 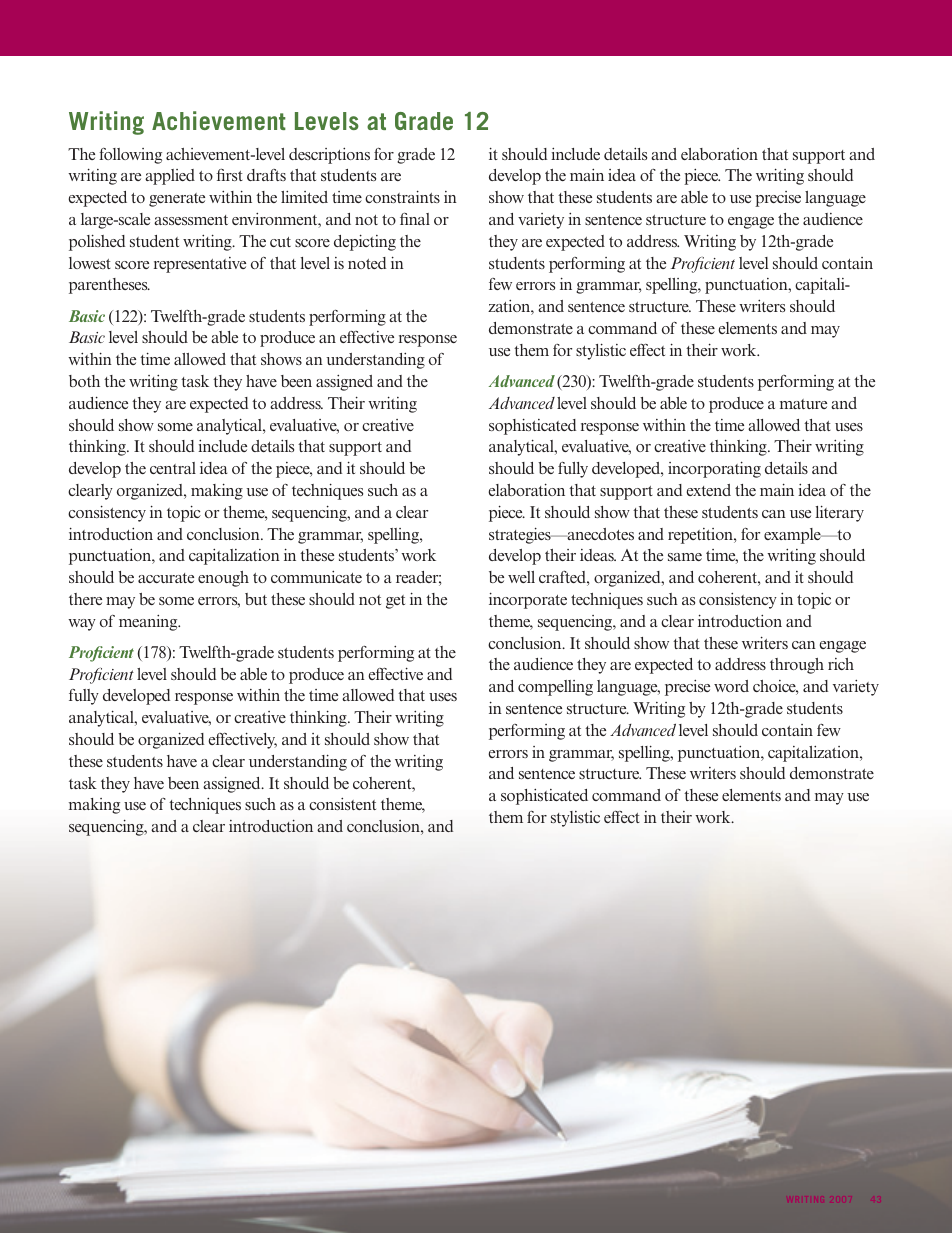 What do you see at coordinates (166, 578) in the screenshot?
I see `accurate` at bounding box center [166, 578].
